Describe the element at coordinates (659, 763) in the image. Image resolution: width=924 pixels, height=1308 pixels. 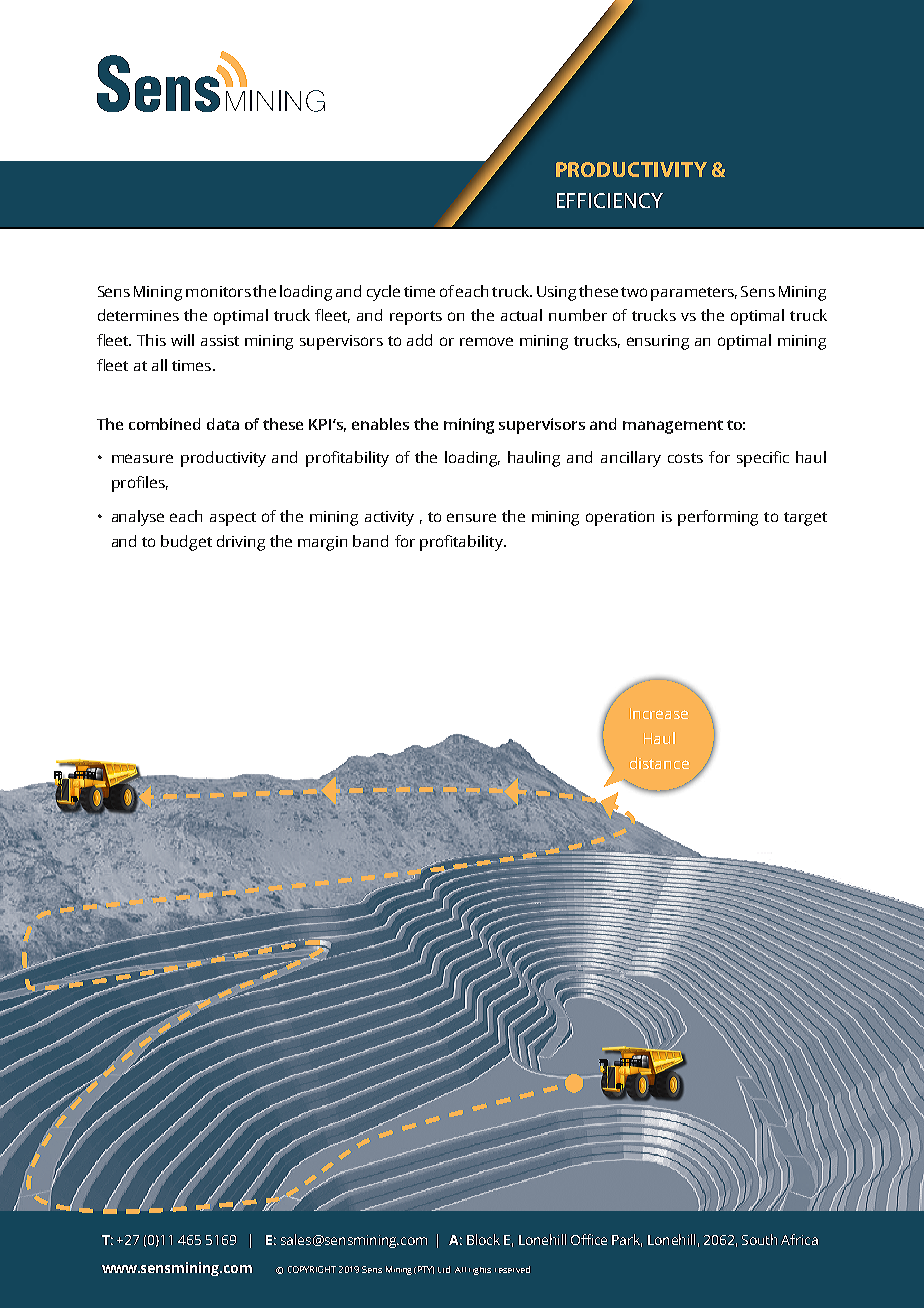
I see `distance` at that location.
